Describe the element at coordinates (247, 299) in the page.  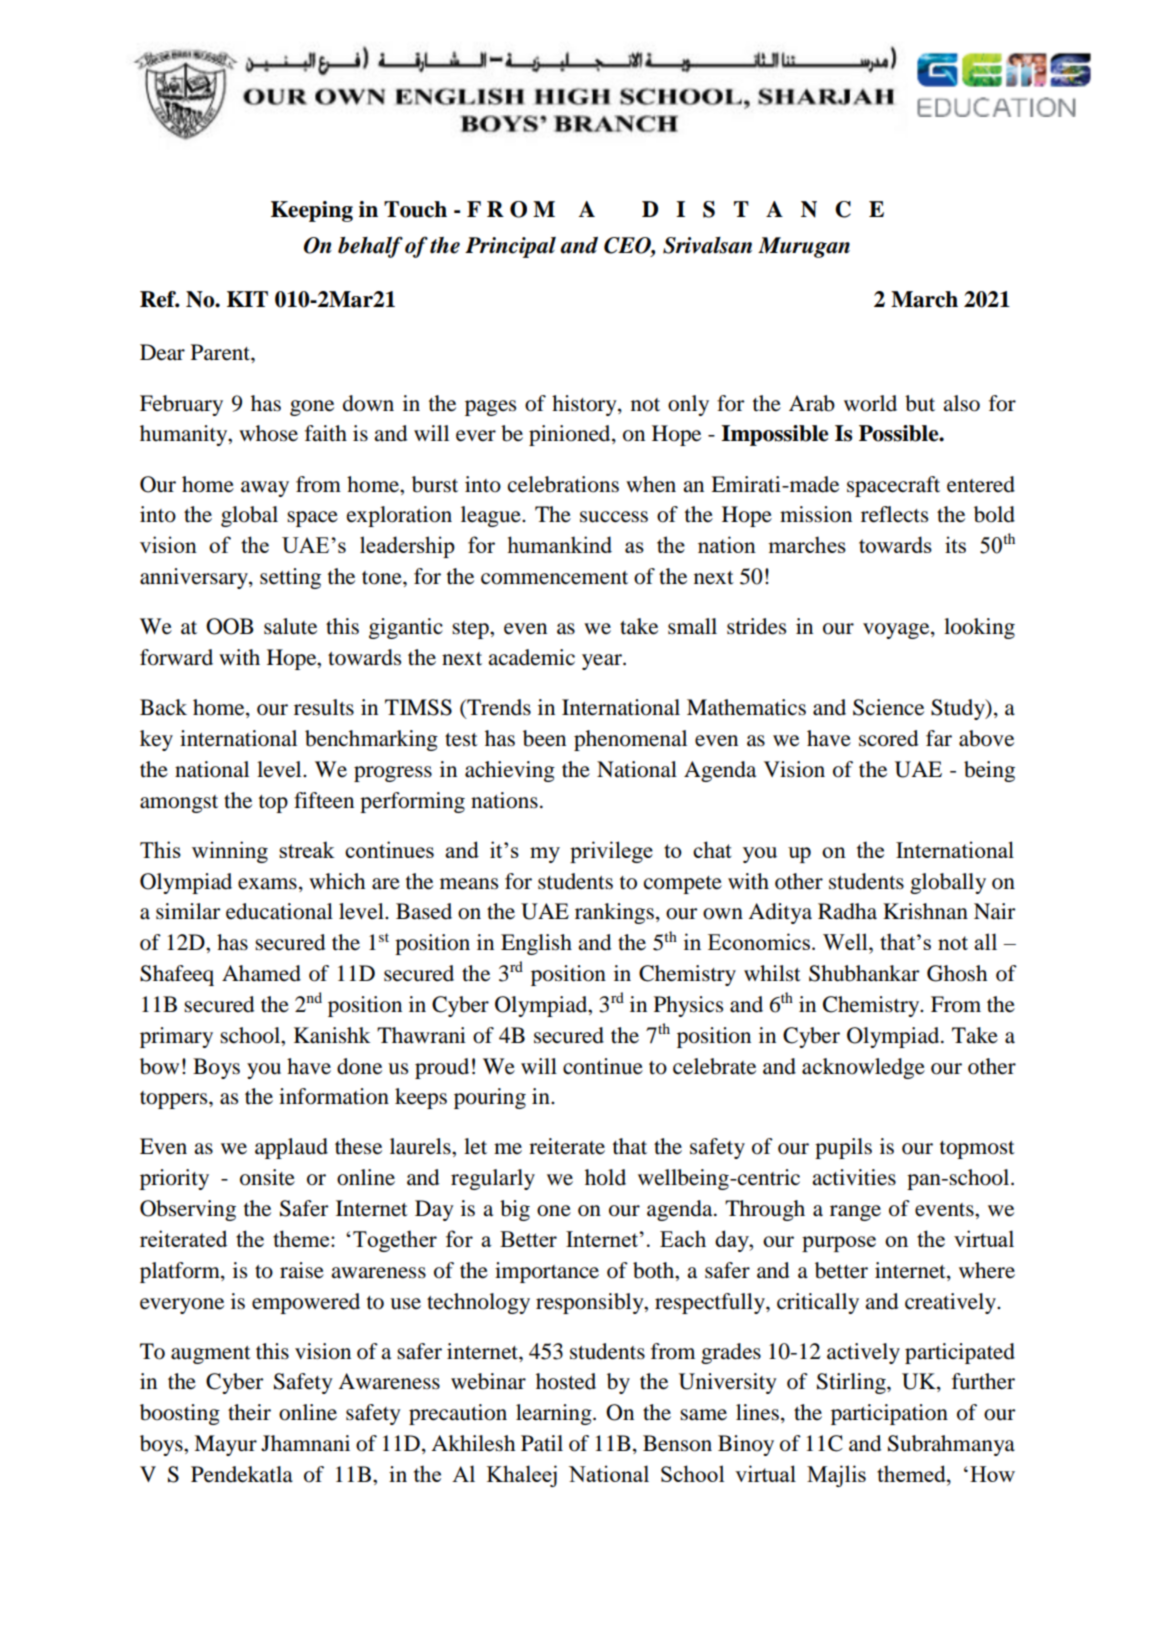
I see `KIT` at that location.
